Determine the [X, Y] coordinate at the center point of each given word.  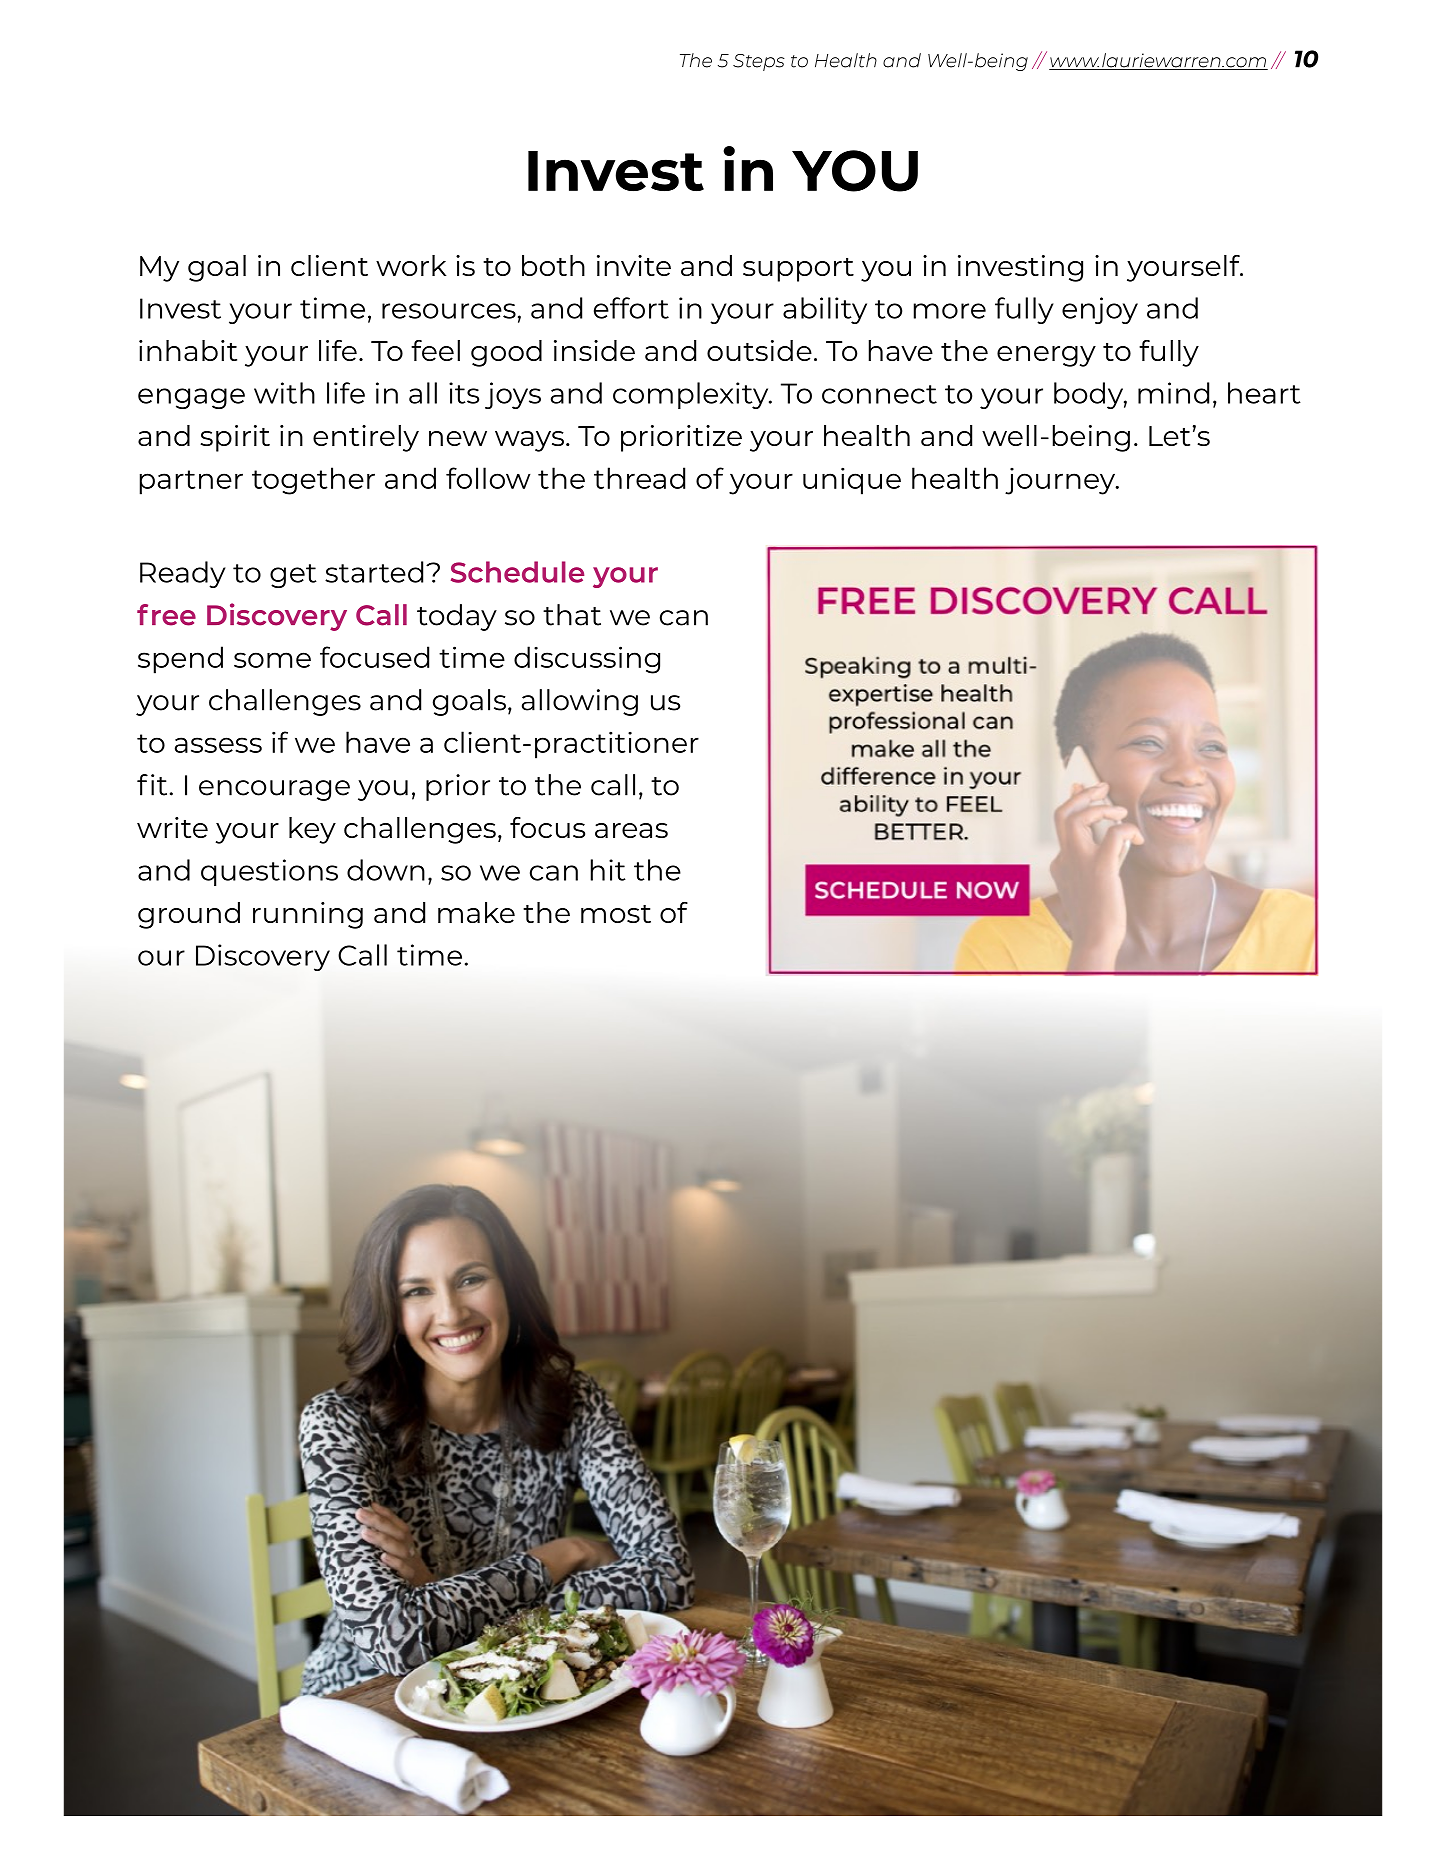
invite [634, 265]
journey [1061, 481]
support [798, 270]
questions [269, 872]
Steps [759, 62]
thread [639, 478]
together [313, 481]
